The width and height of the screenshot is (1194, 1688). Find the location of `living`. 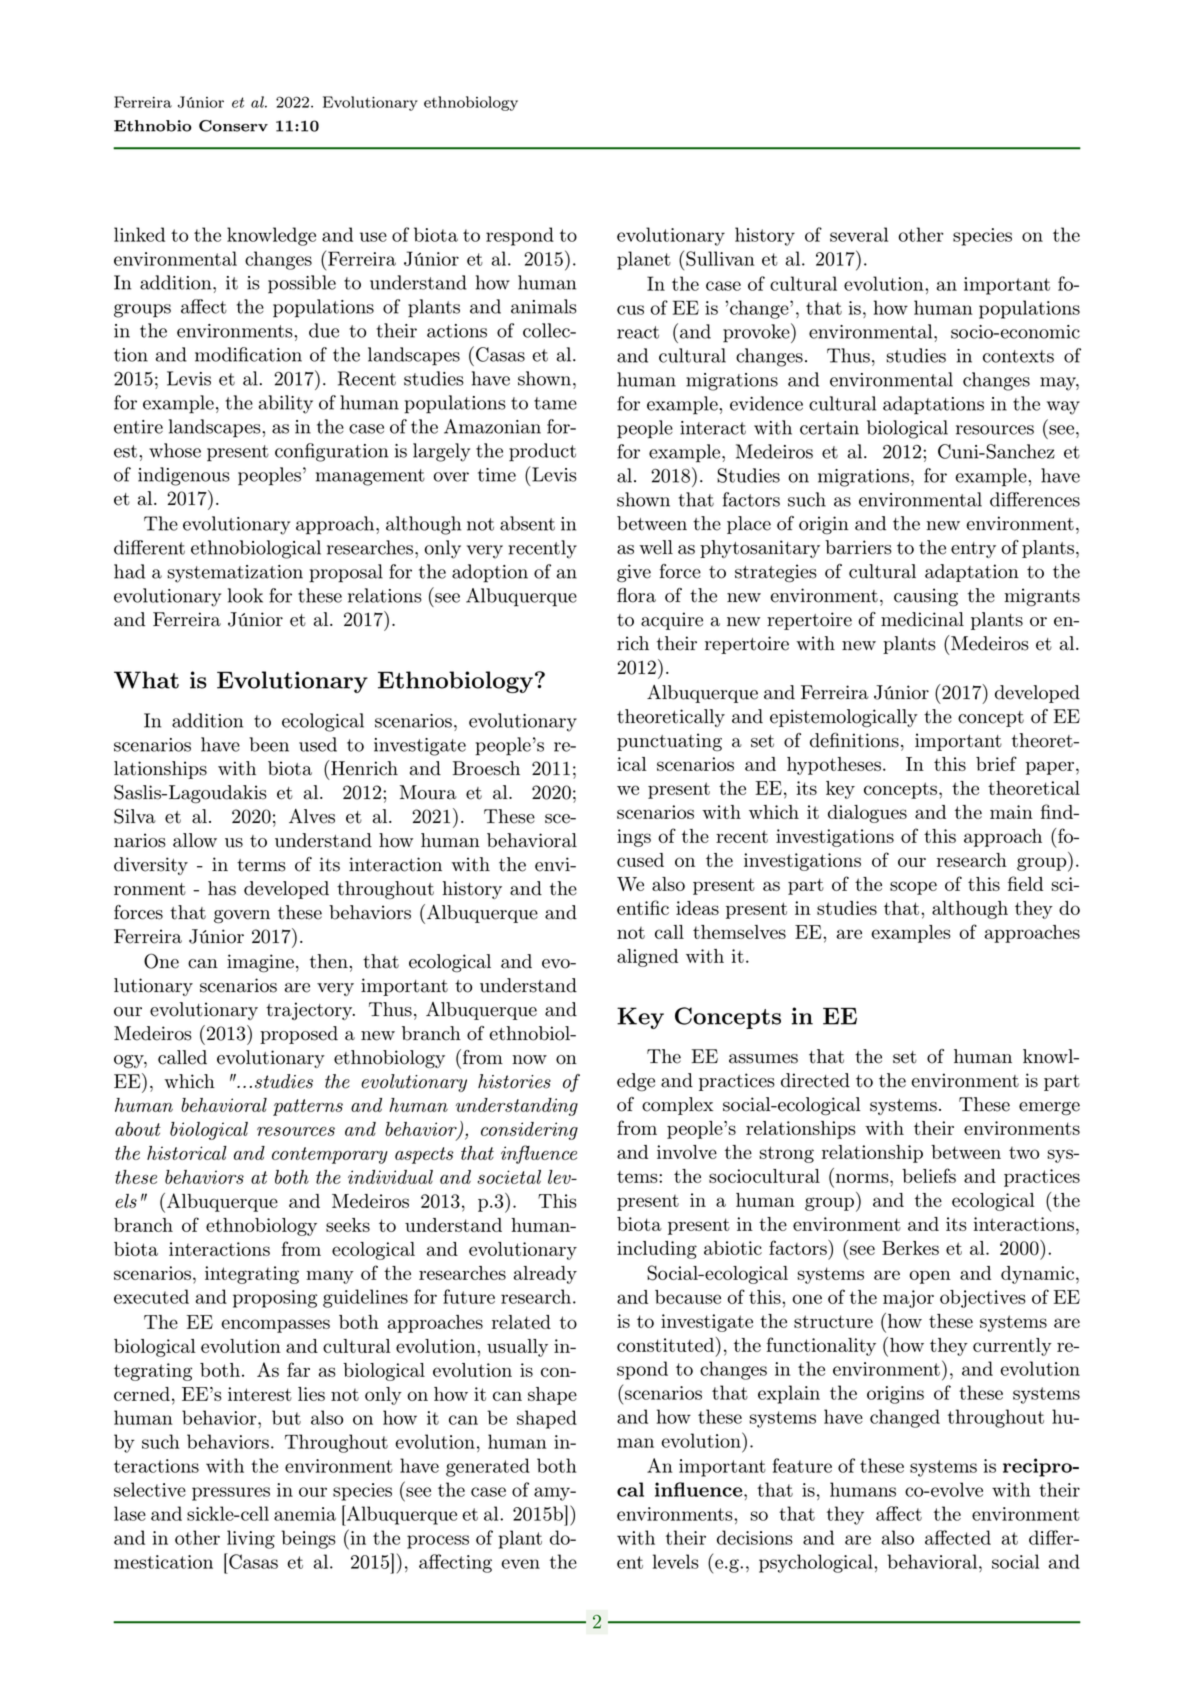

living is located at coordinates (251, 1539).
